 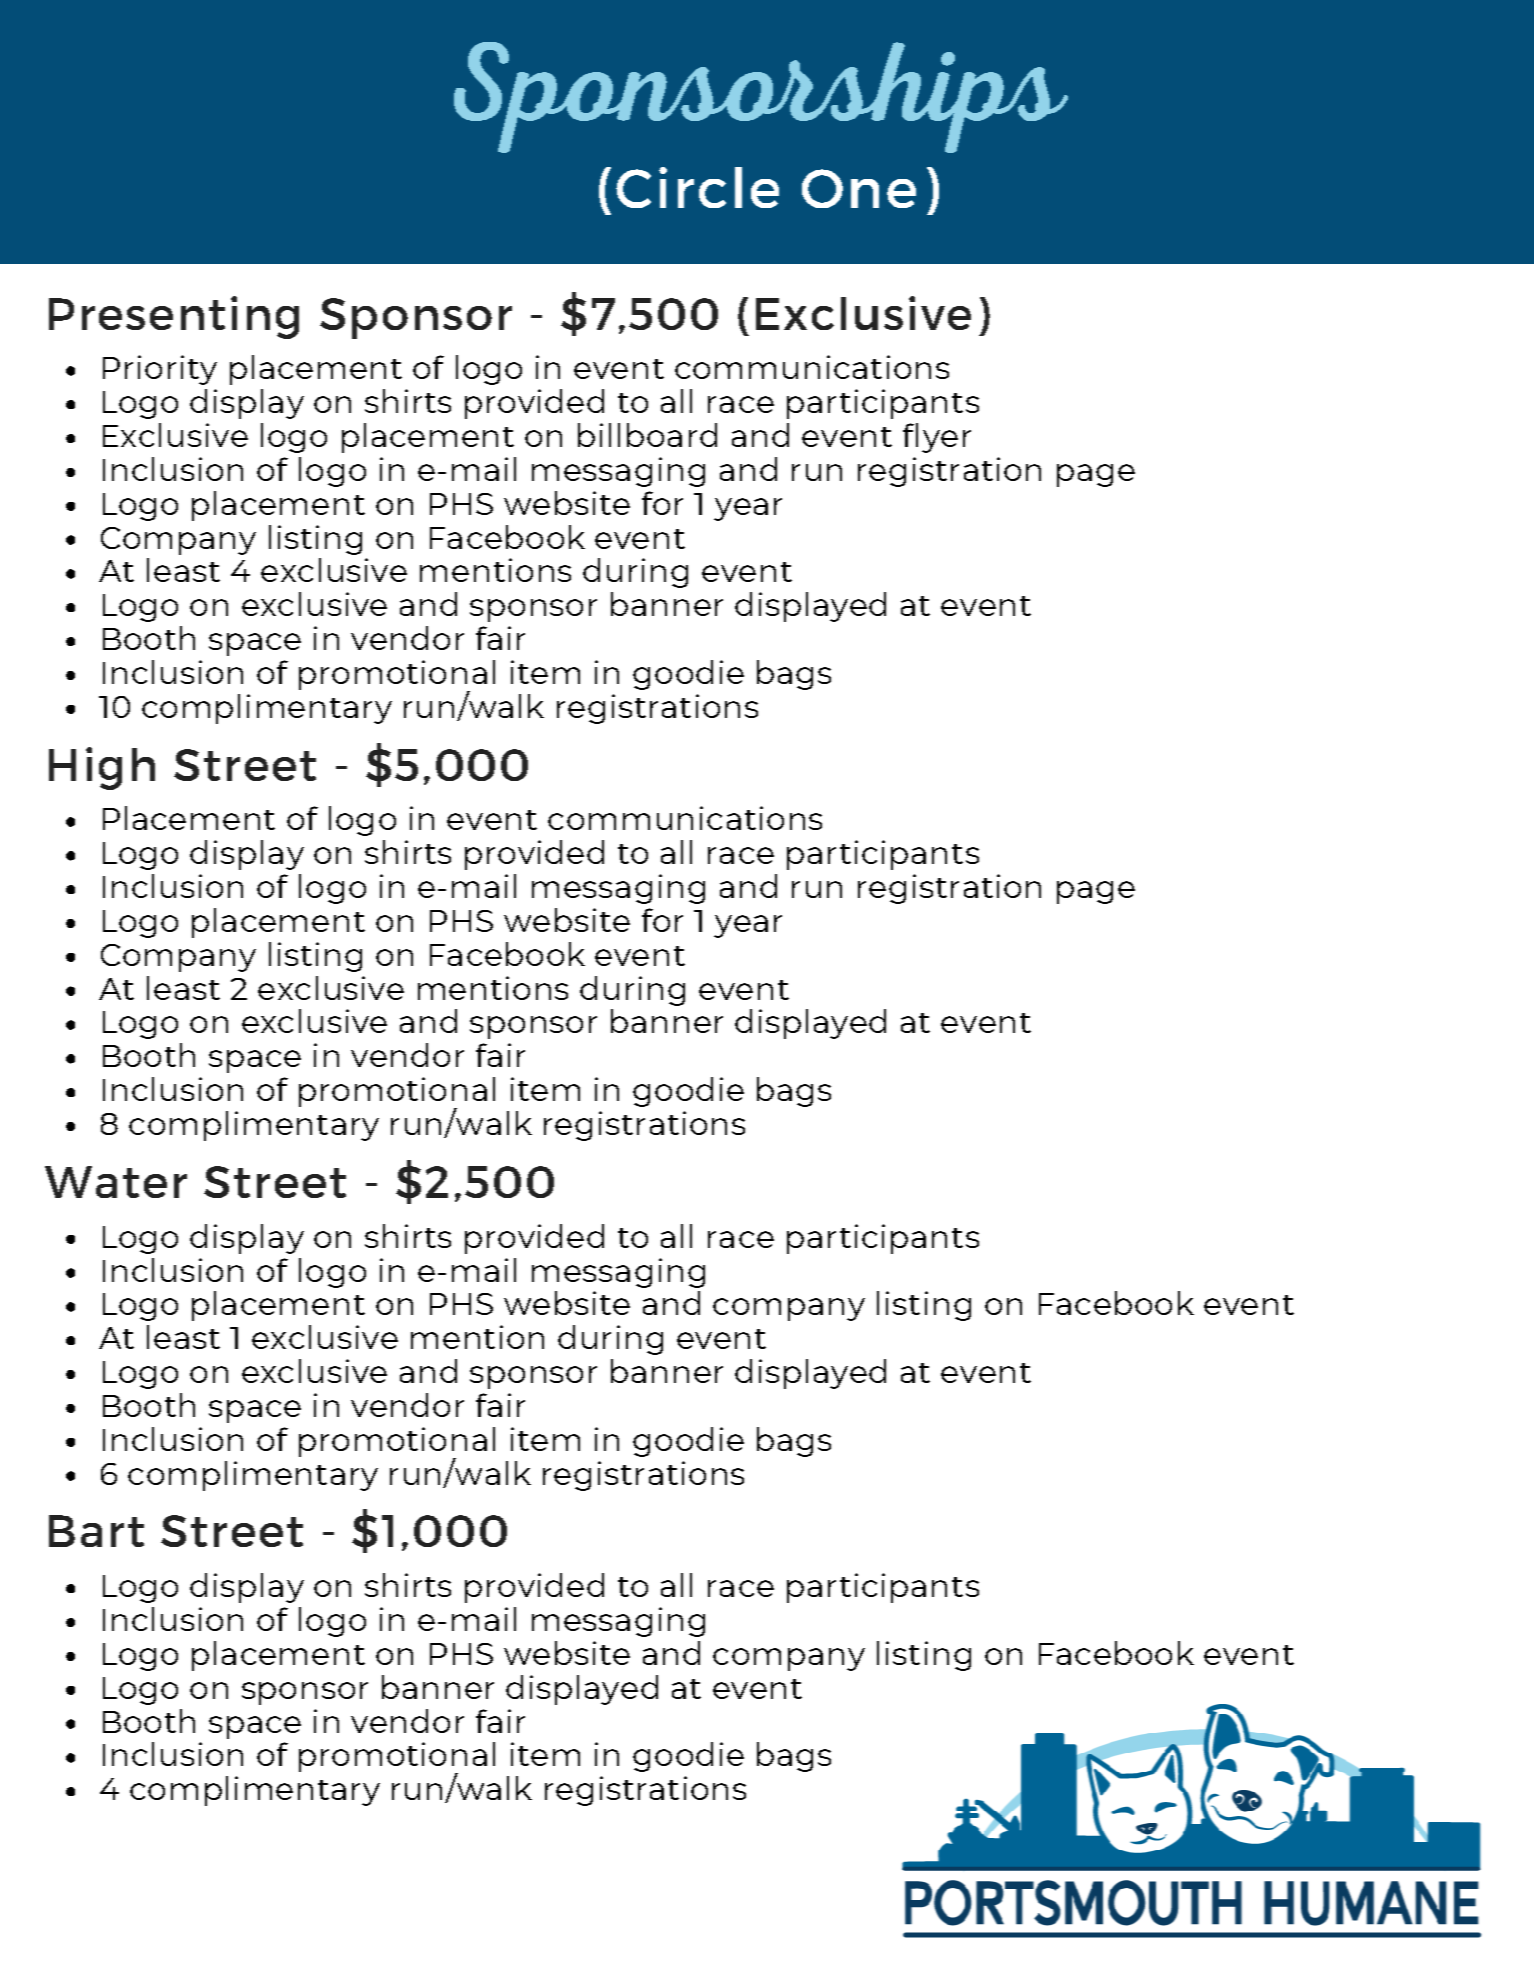 What do you see at coordinates (647, 435) in the screenshot?
I see `billboard` at bounding box center [647, 435].
